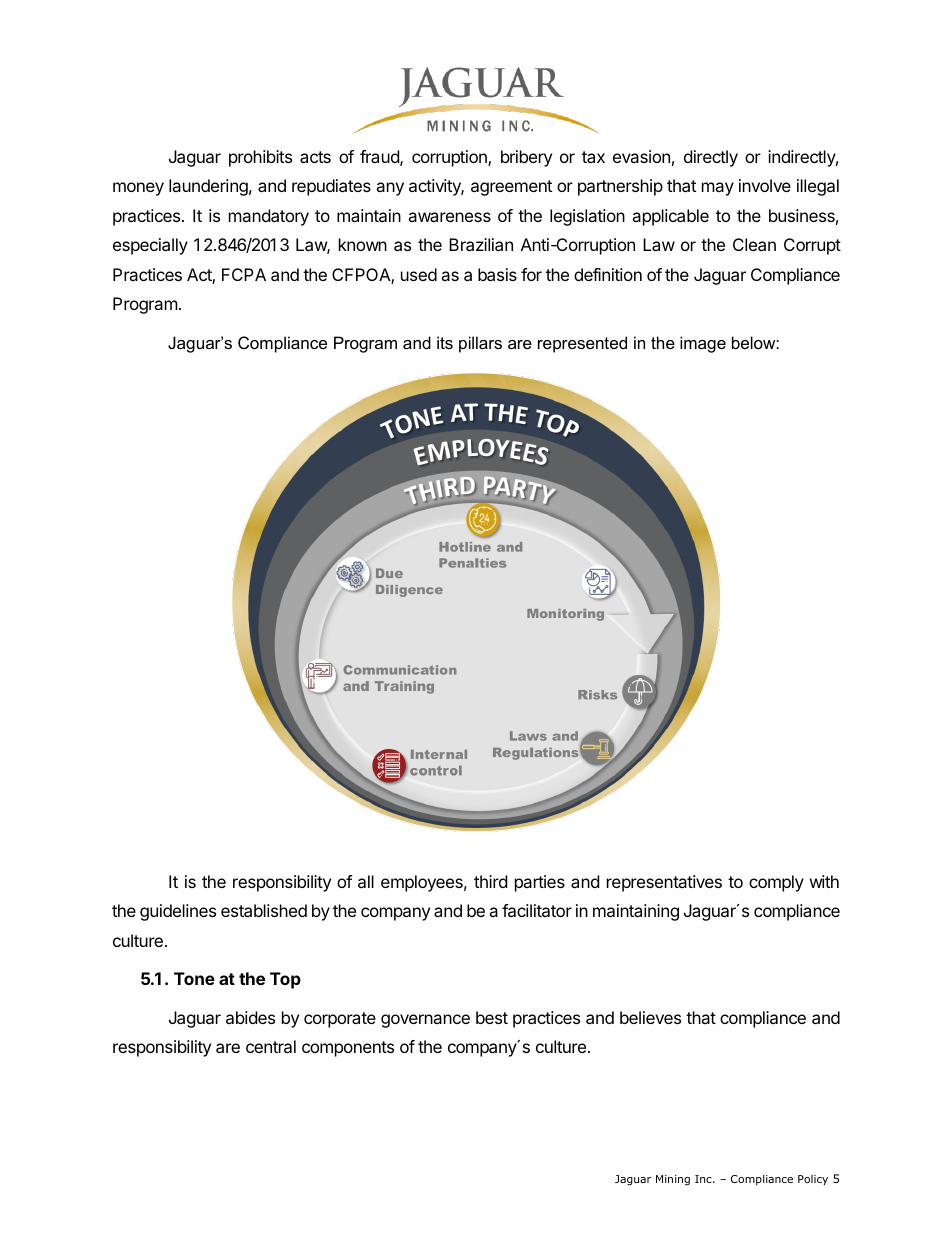 This screenshot has height=1233, width=952. What do you see at coordinates (490, 881) in the screenshot?
I see `third` at bounding box center [490, 881].
